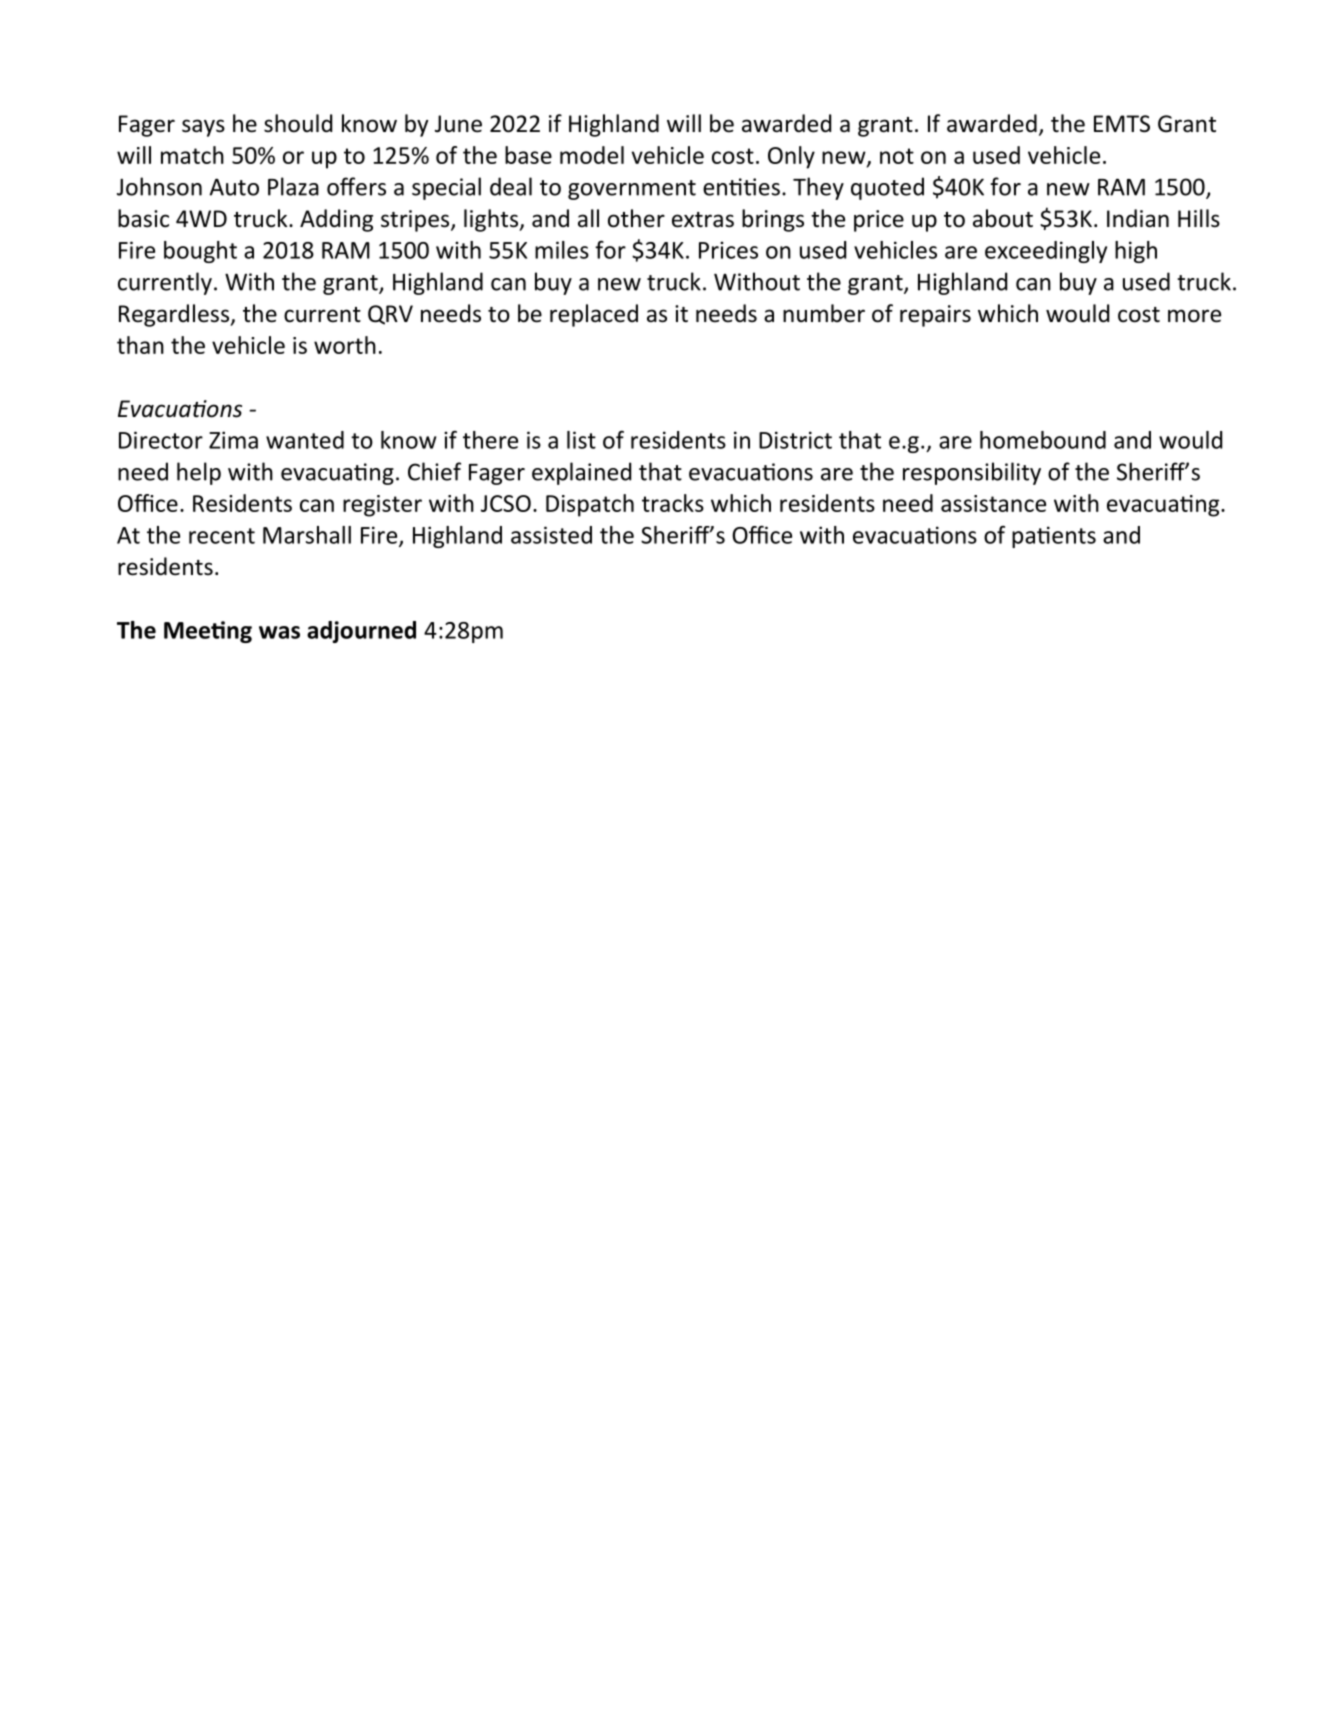 The width and height of the screenshot is (1322, 1711). Describe the element at coordinates (594, 315) in the screenshot. I see `replaced` at that location.
